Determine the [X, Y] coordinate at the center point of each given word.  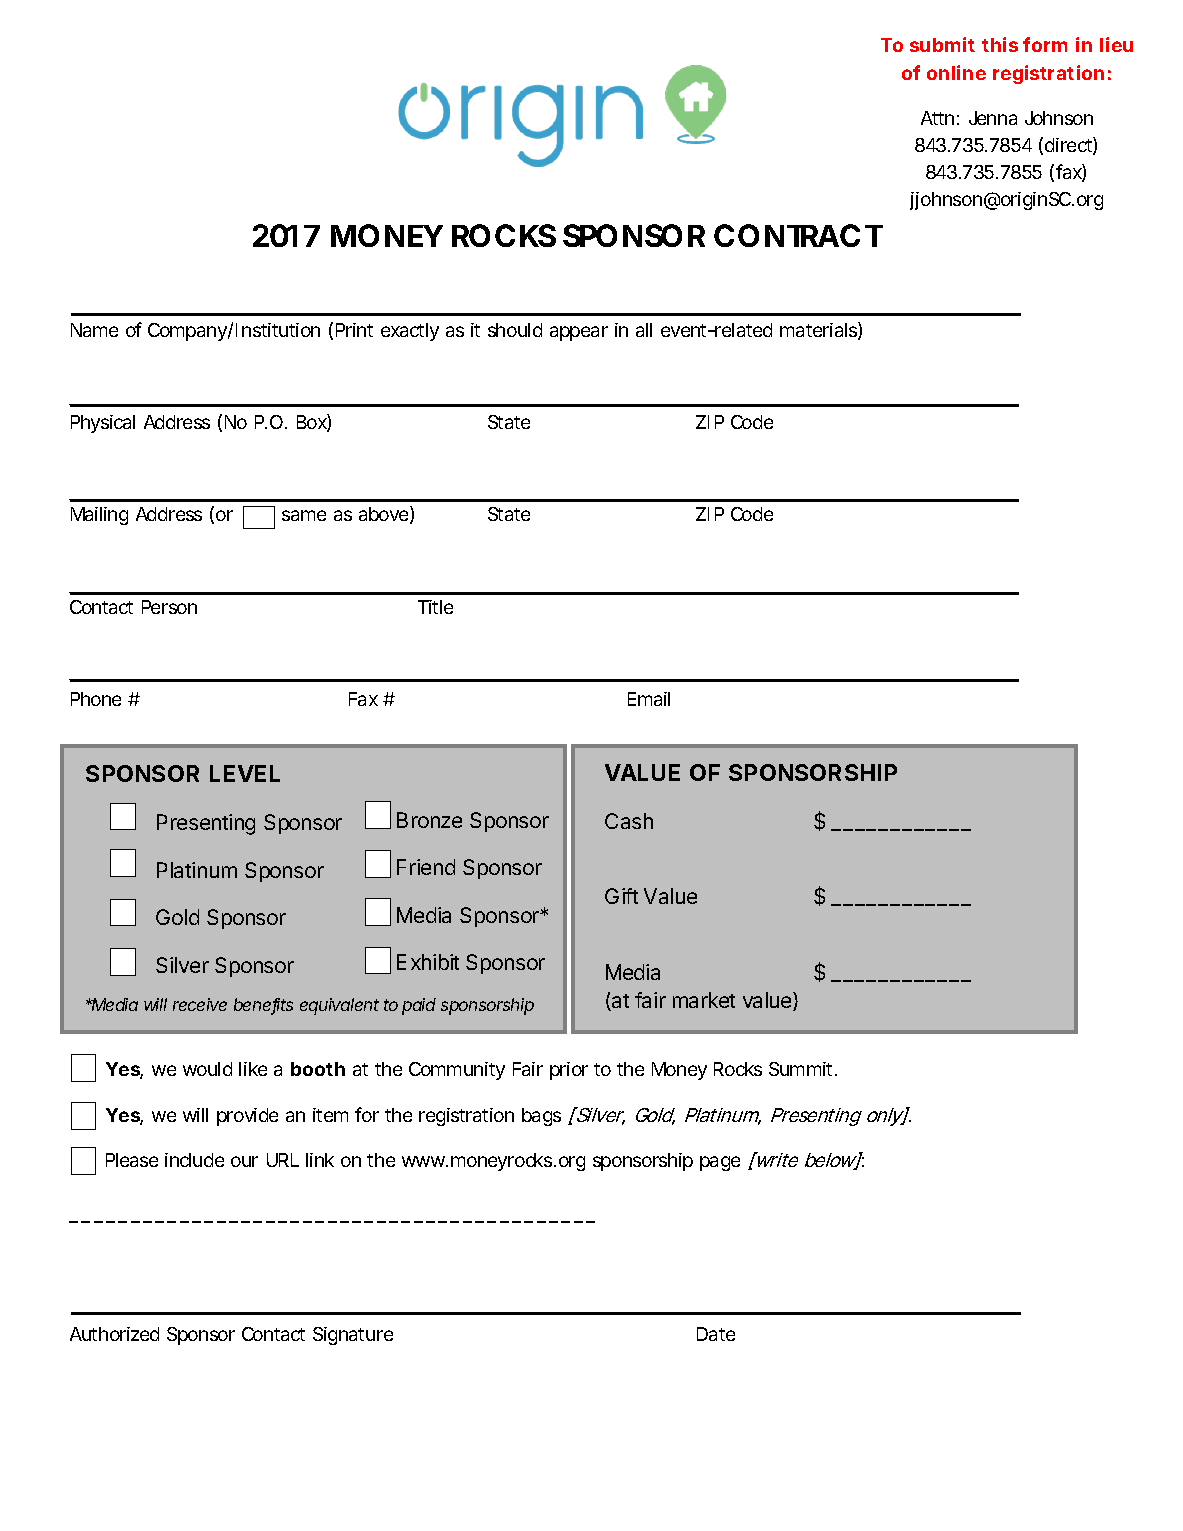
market [704, 1000]
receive [200, 1004]
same [304, 515]
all [644, 330]
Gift [621, 896]
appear [579, 333]
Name [94, 330]
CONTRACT [798, 235]
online [956, 72]
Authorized [114, 1334]
